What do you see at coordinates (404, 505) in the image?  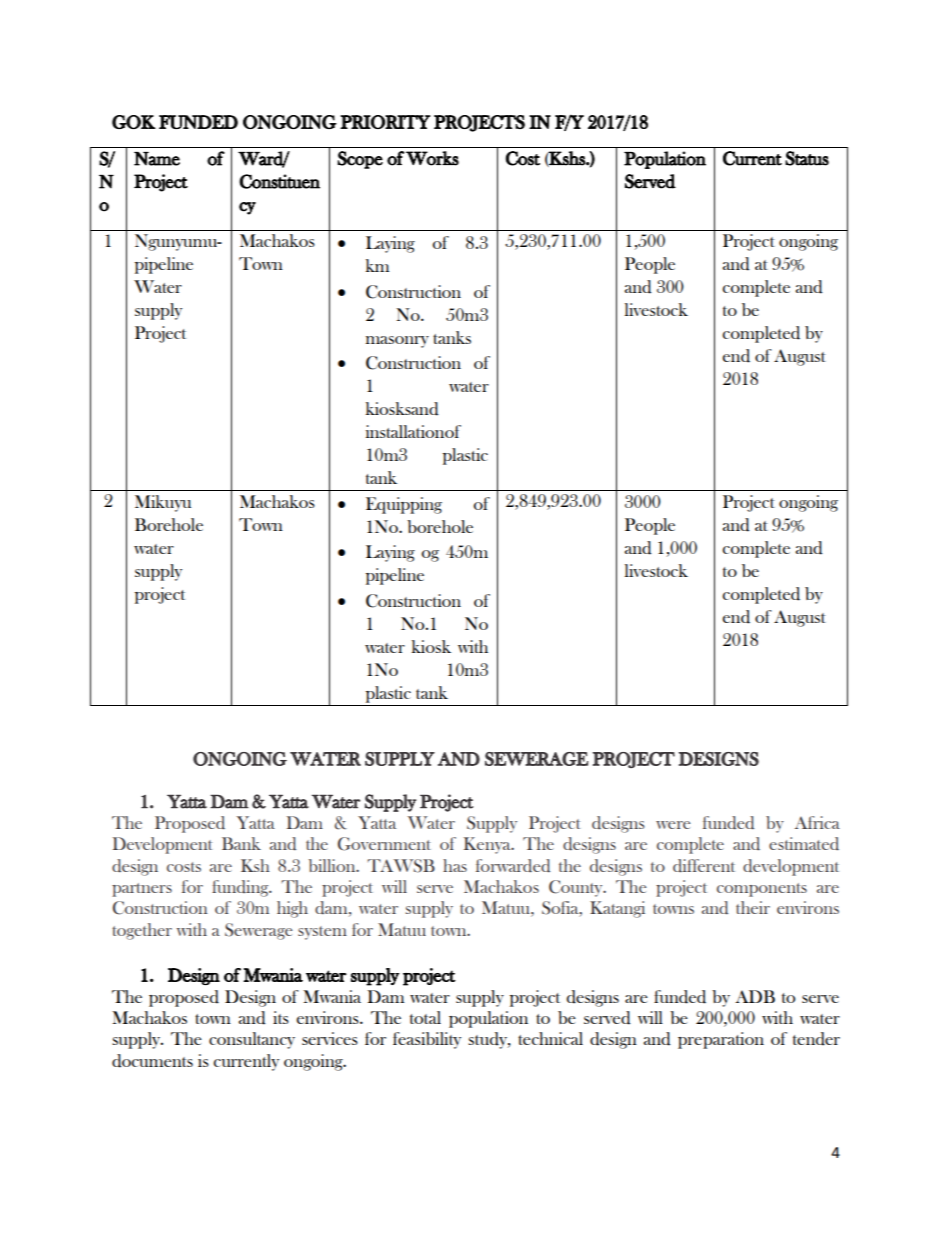 I see `Equipping` at bounding box center [404, 505].
